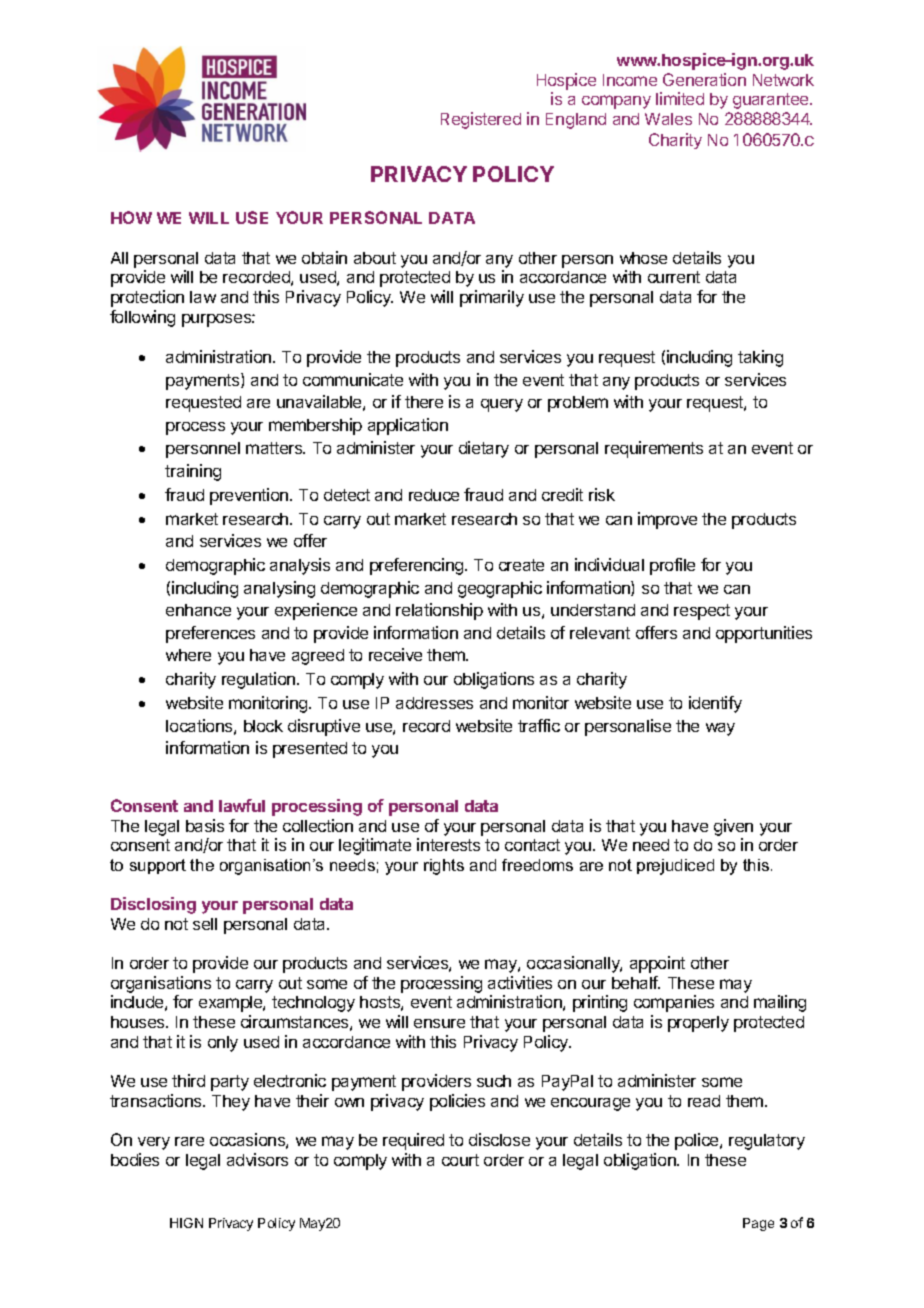 This screenshot has width=924, height=1308. I want to click on court, so click(460, 1160).
